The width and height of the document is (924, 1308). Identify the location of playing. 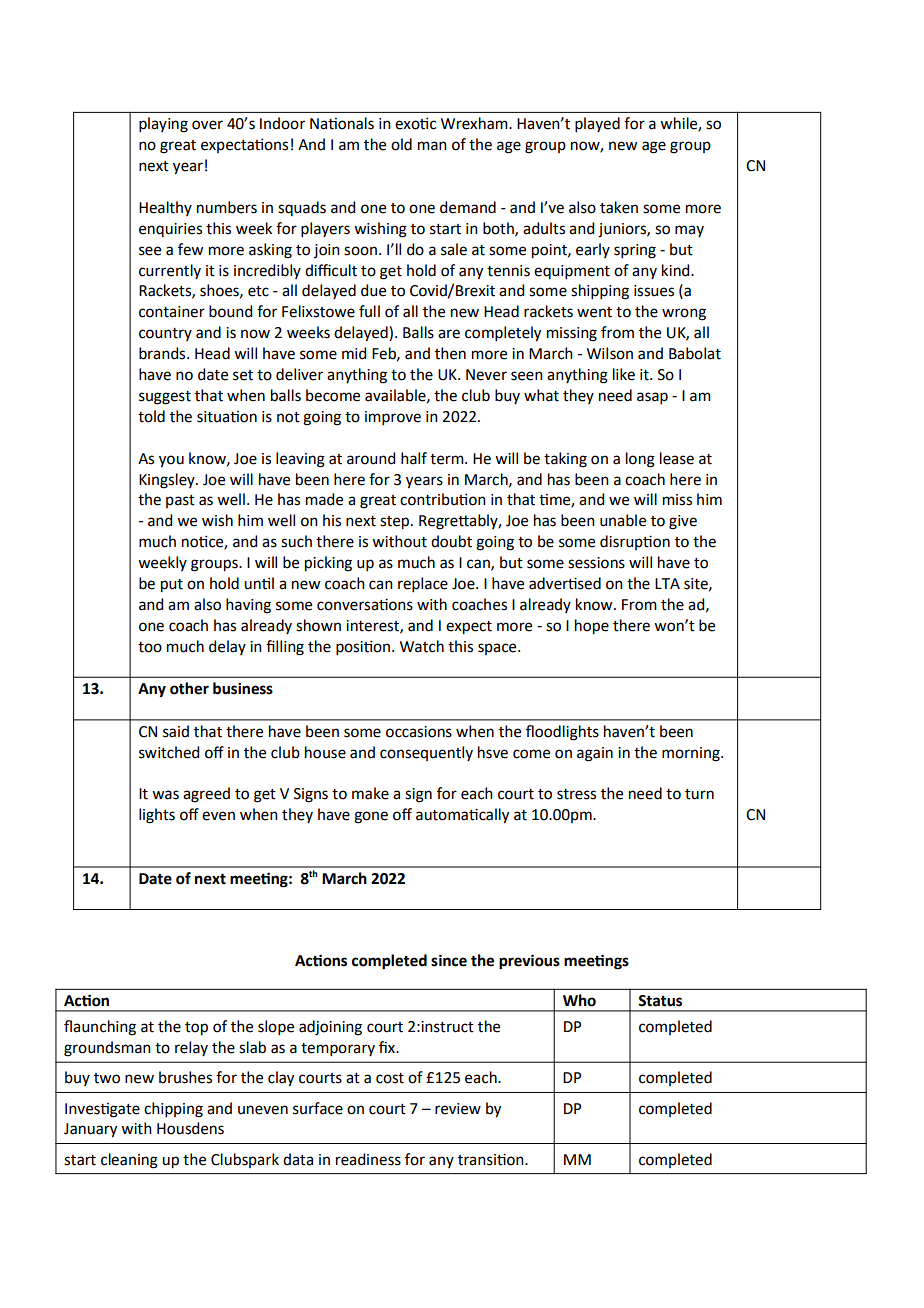
(163, 125).
